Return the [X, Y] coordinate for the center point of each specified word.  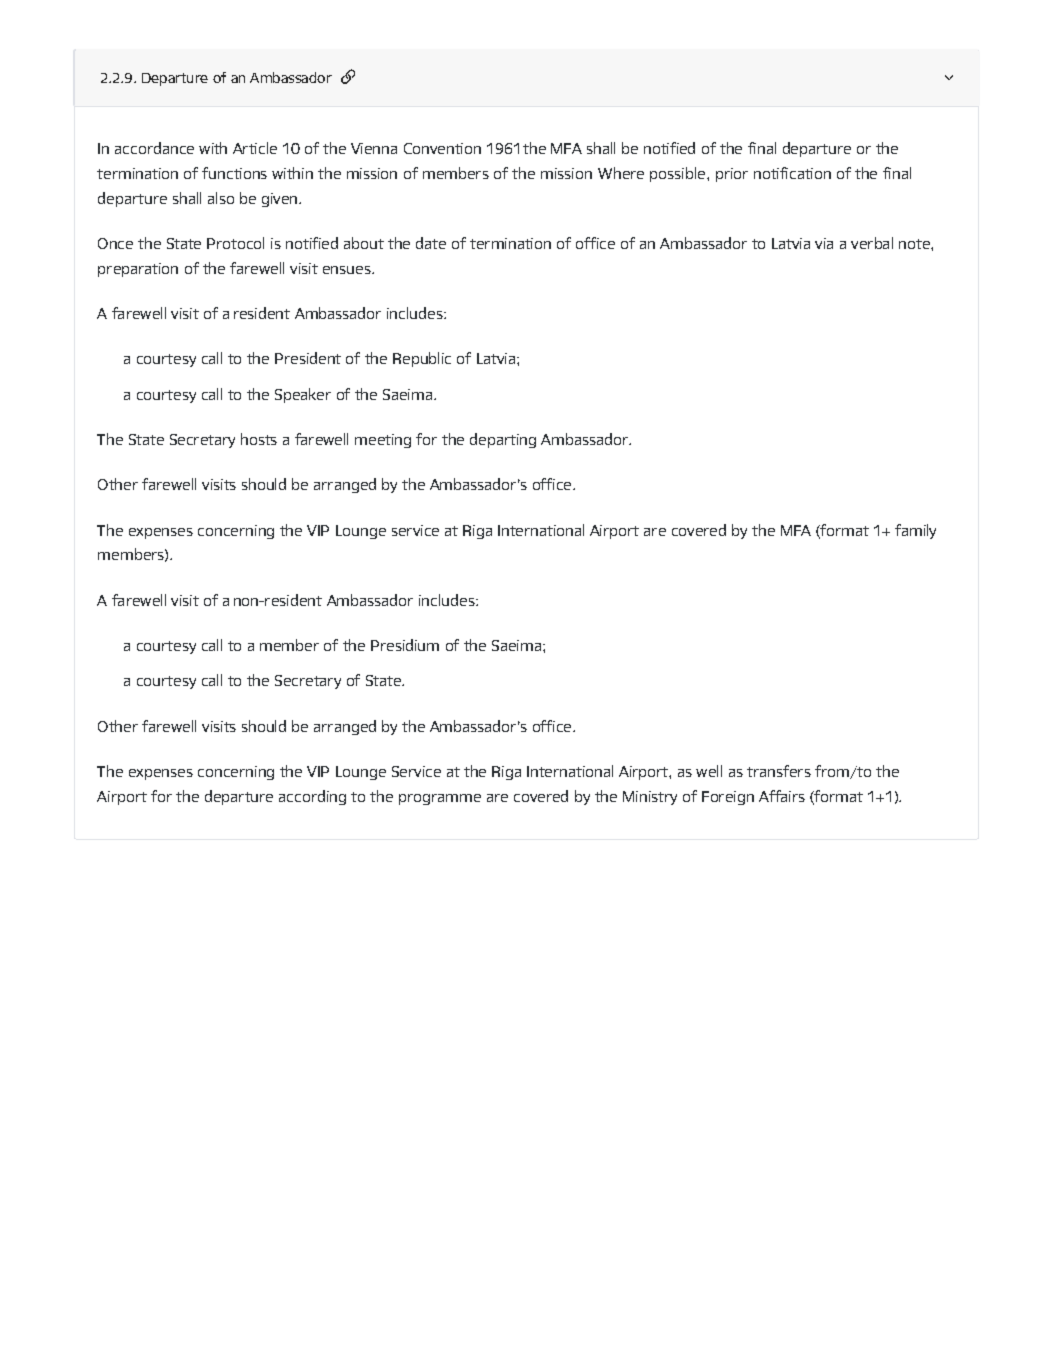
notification [792, 173]
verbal [872, 243]
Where [621, 173]
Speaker [303, 395]
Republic [422, 359]
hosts [259, 439]
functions [234, 173]
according [312, 797]
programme [440, 799]
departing [503, 440]
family [915, 531]
